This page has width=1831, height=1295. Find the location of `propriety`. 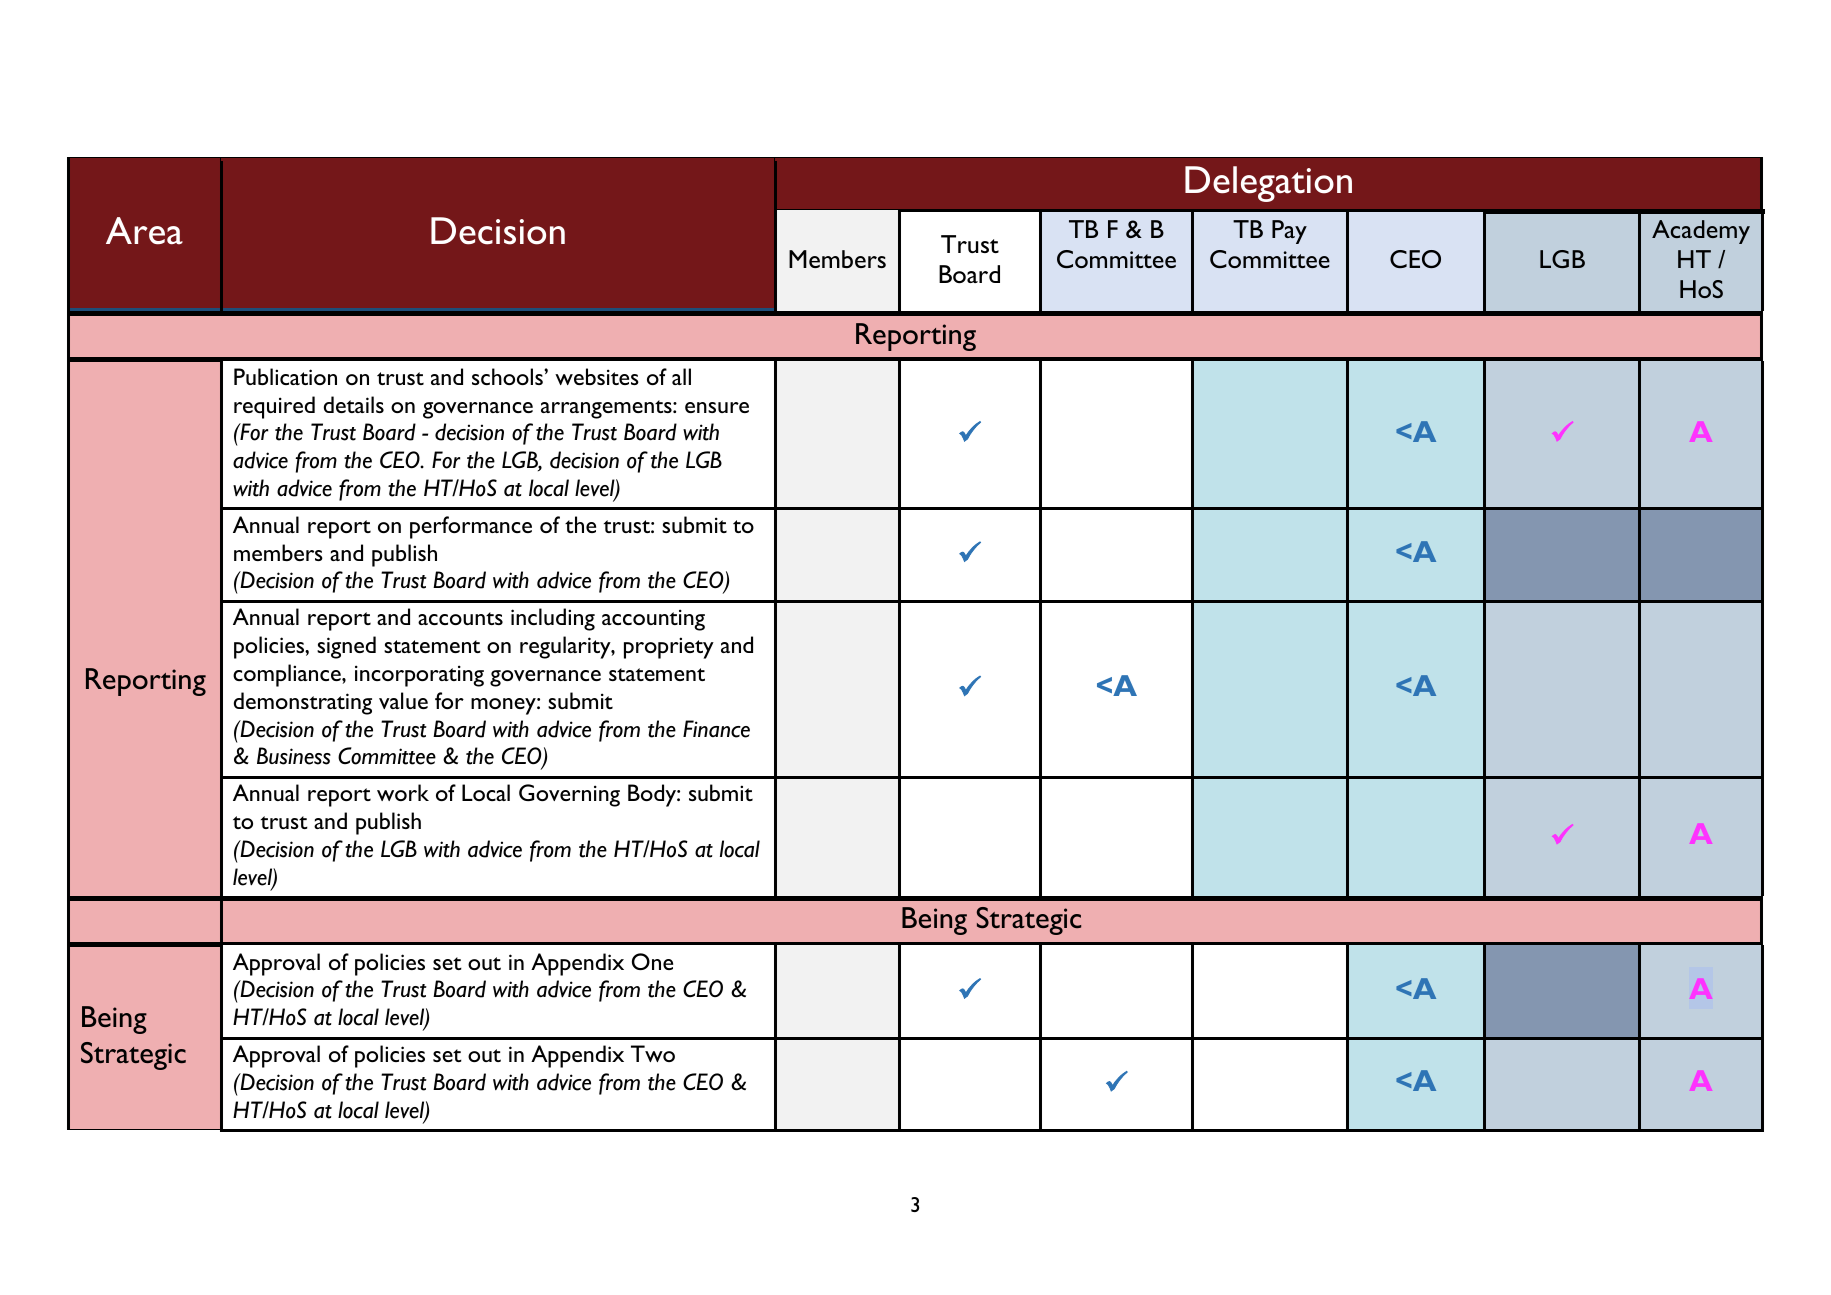

propriety is located at coordinates (669, 648).
